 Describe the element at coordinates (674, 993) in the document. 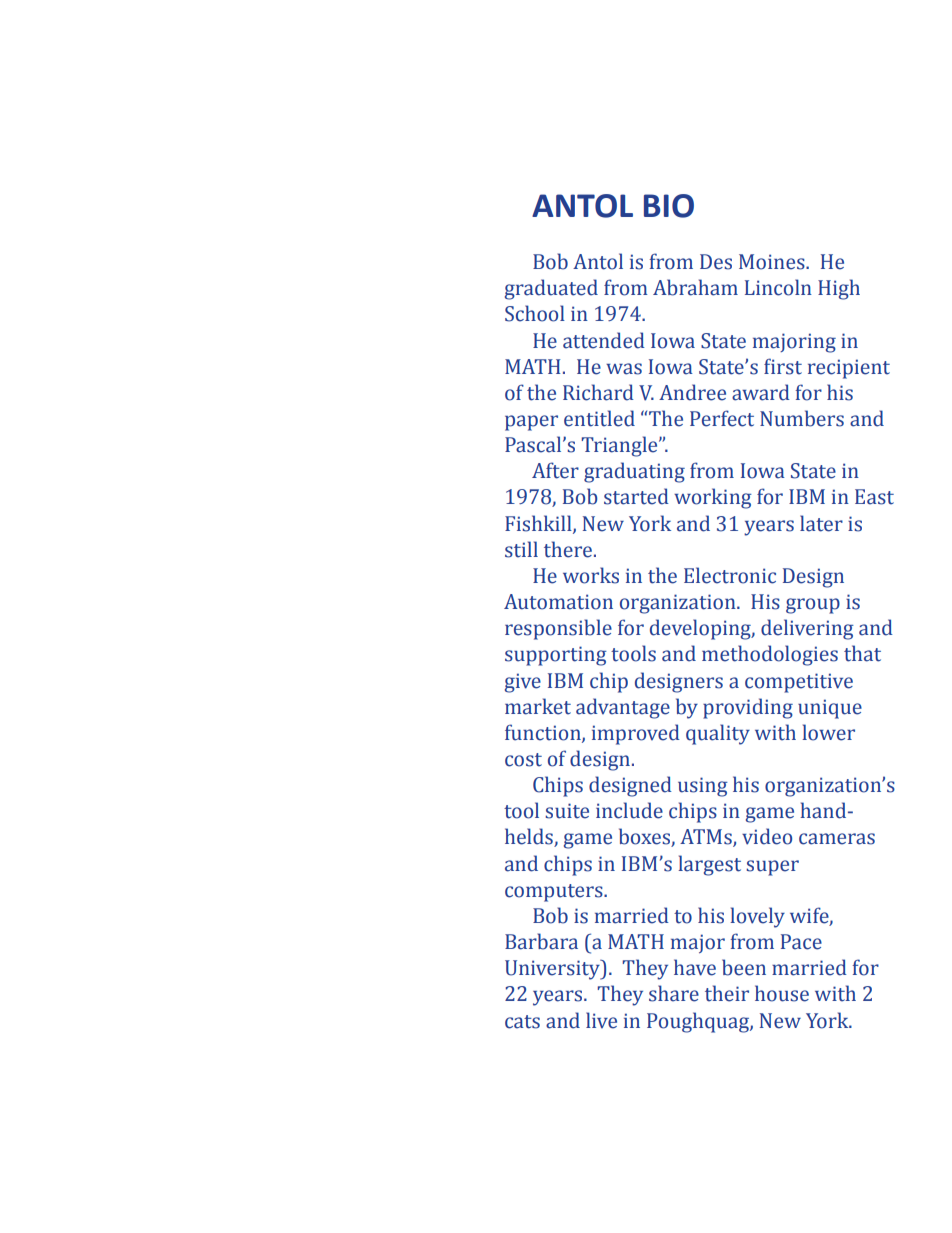

I see `share` at that location.
